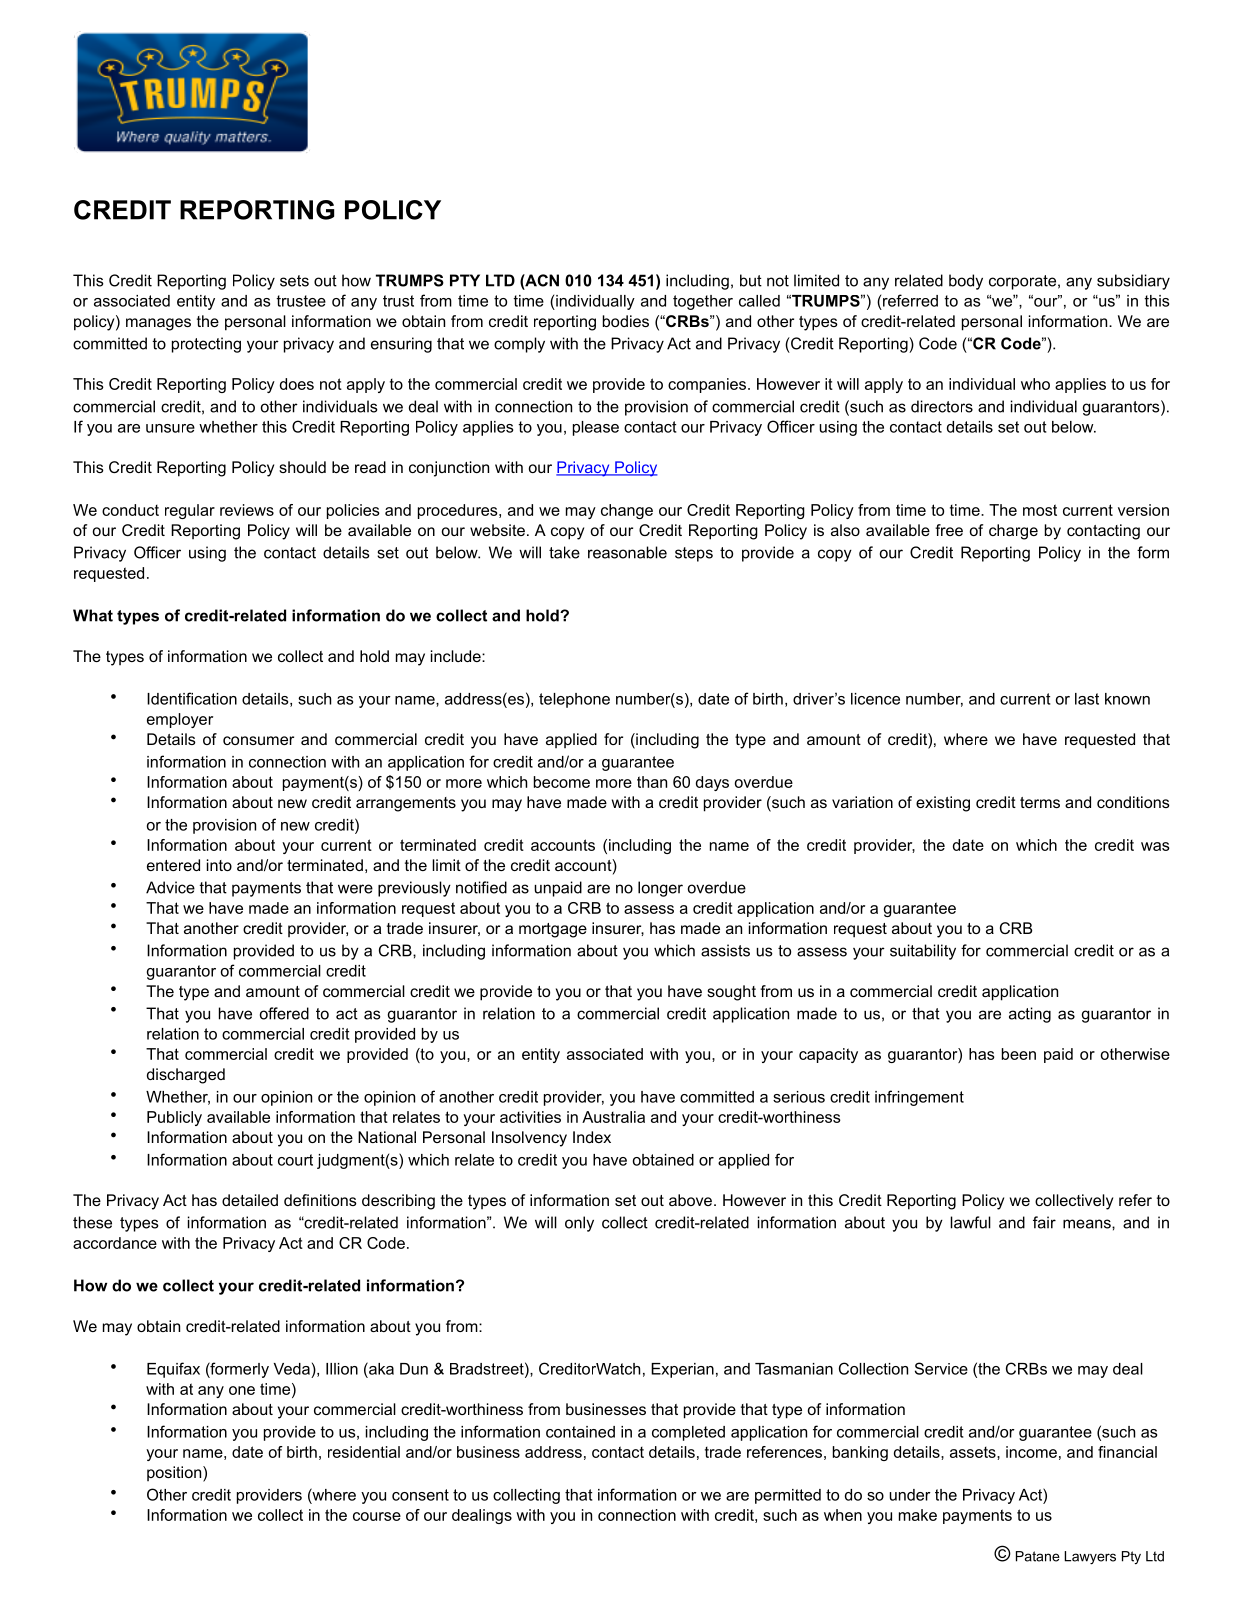 This image has width=1243, height=1608. Describe the element at coordinates (574, 700) in the image. I see `telephone` at that location.
